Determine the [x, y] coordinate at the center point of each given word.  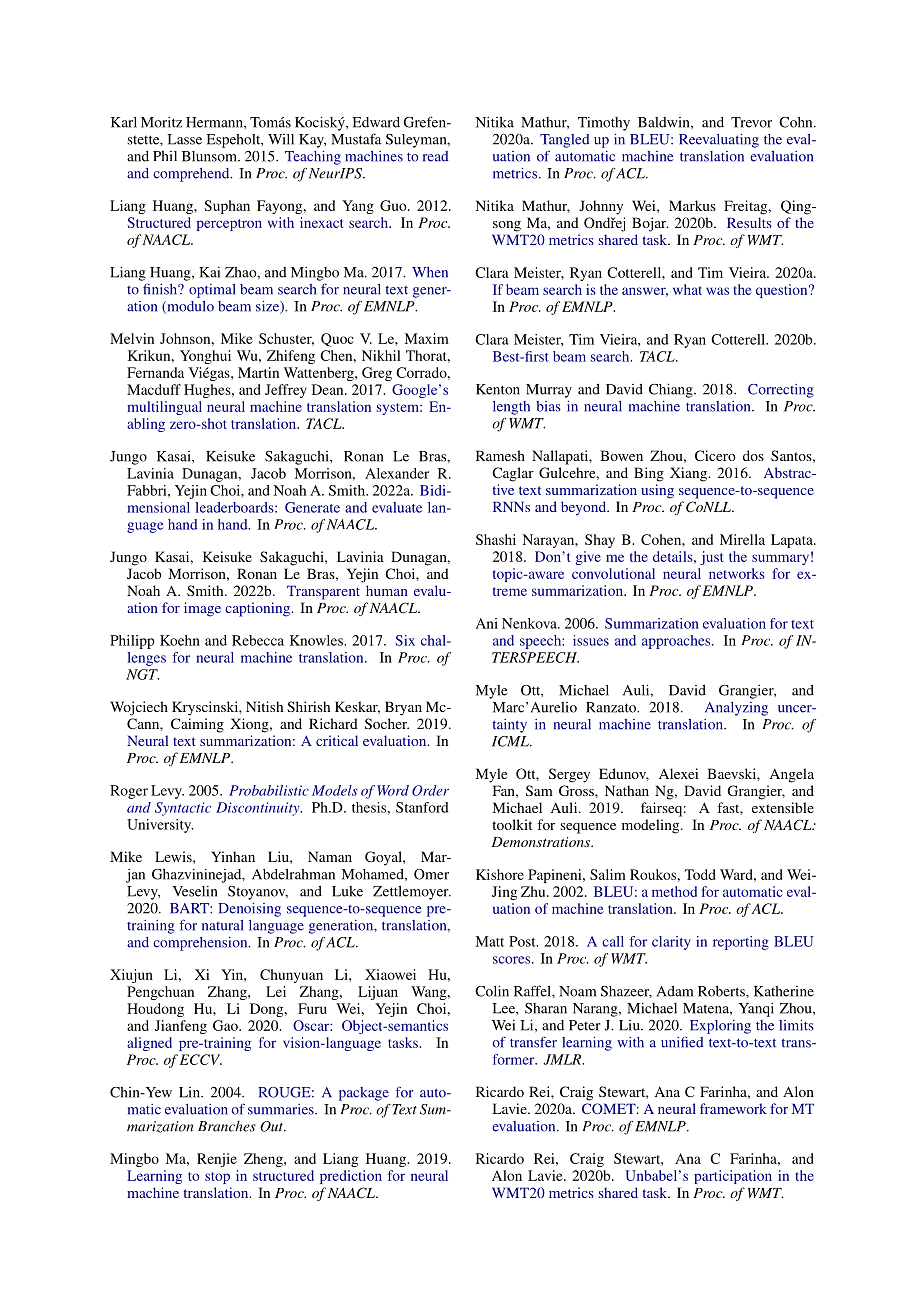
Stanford [422, 807]
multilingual [164, 408]
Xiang [689, 474]
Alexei [678, 773]
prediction [351, 1177]
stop [217, 1178]
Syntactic [183, 809]
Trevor [751, 122]
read [435, 156]
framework [733, 1108]
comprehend [192, 175]
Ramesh [500, 455]
